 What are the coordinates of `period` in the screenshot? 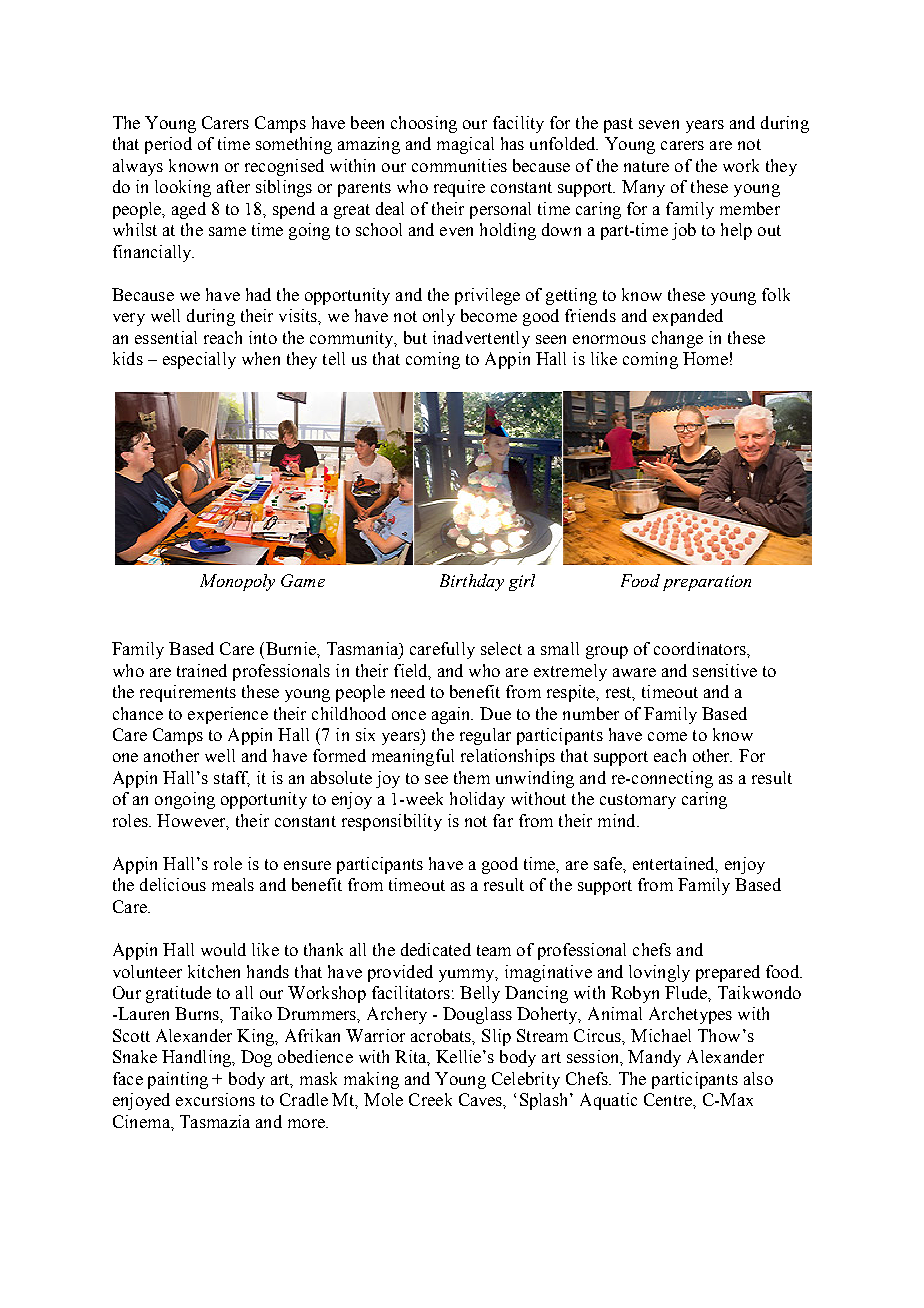 It's located at (168, 145).
